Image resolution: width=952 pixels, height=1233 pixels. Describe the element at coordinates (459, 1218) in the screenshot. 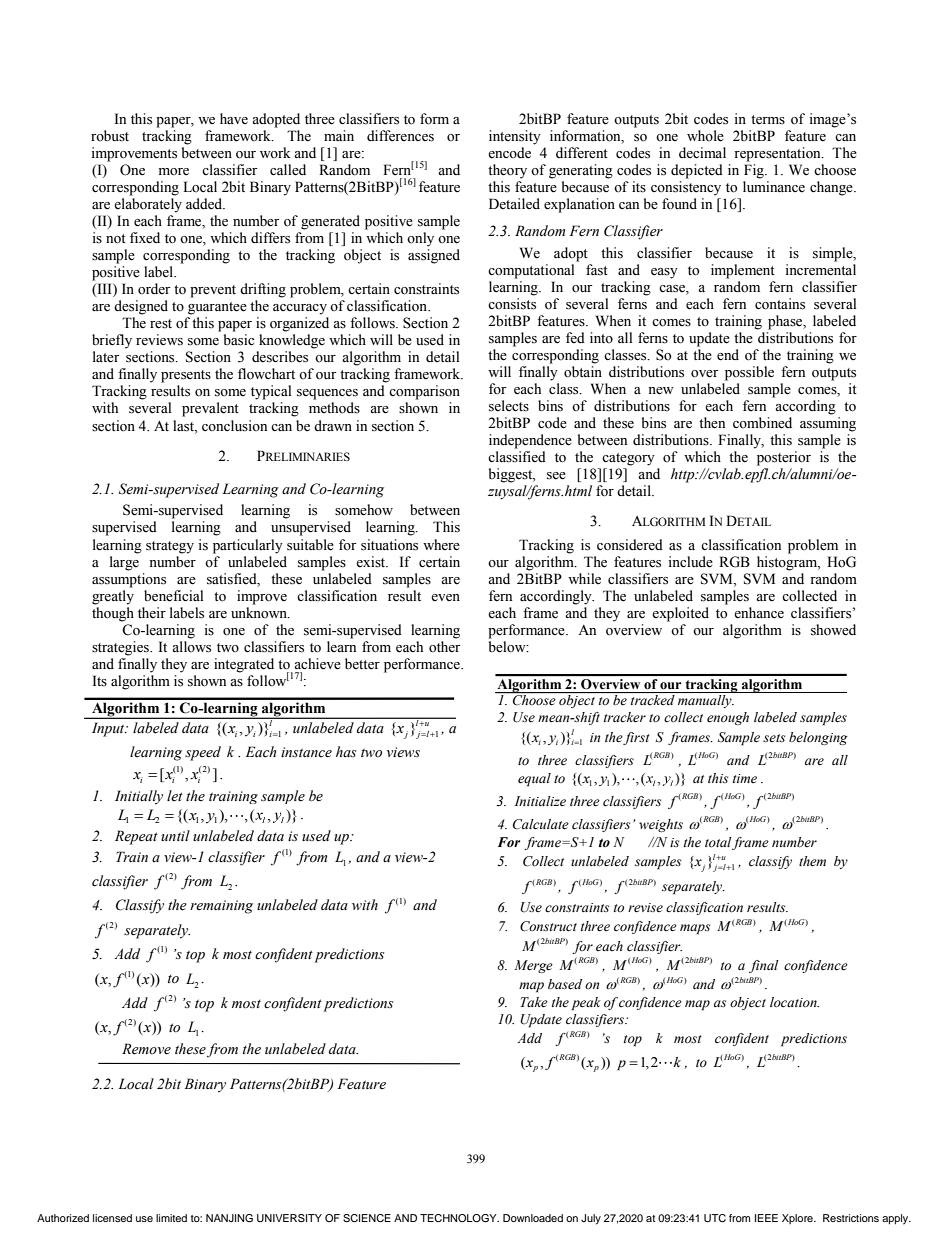

I see `TECHNOLOGY` at that location.
